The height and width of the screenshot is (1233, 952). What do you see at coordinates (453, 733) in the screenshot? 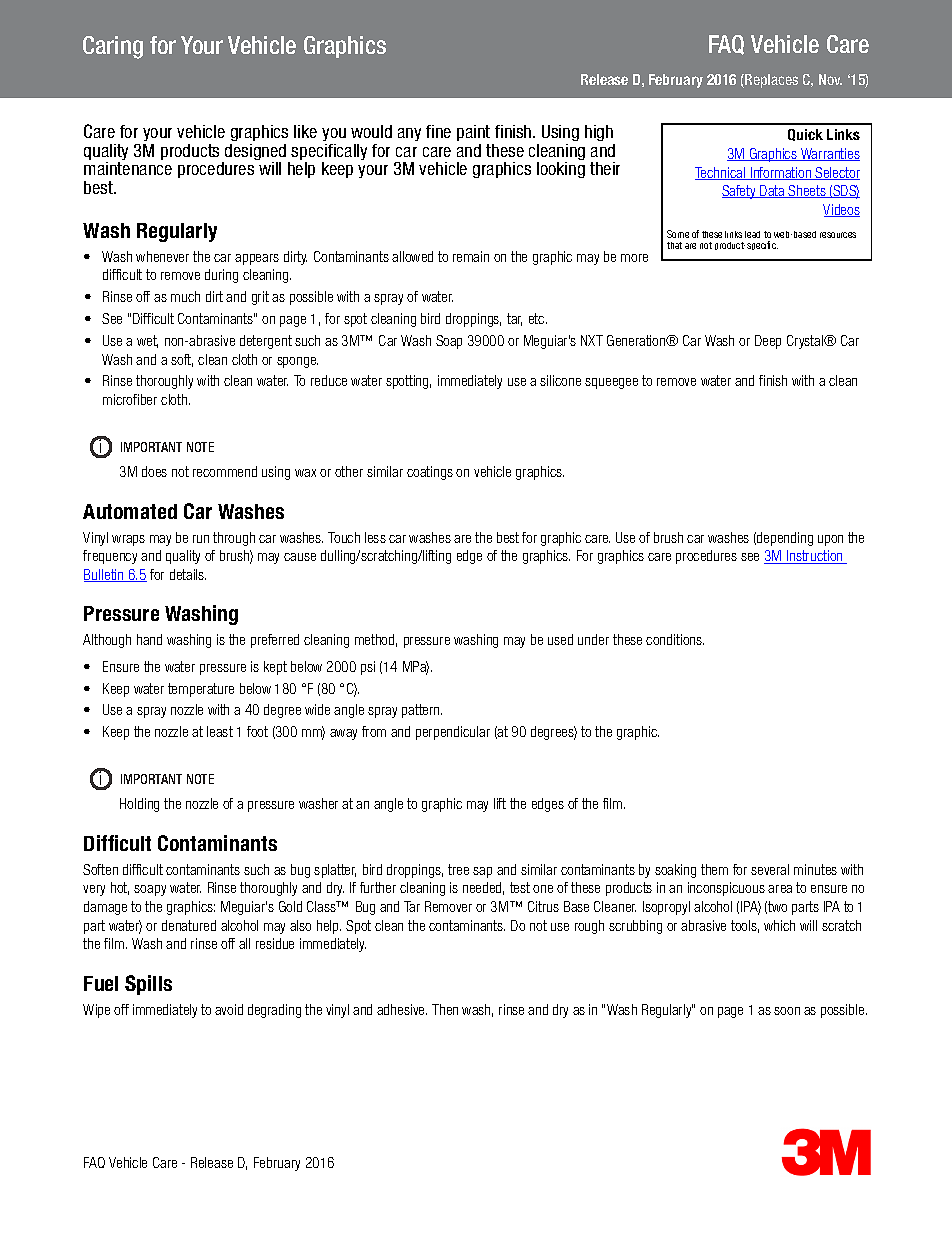
I see `perpendicular` at bounding box center [453, 733].
